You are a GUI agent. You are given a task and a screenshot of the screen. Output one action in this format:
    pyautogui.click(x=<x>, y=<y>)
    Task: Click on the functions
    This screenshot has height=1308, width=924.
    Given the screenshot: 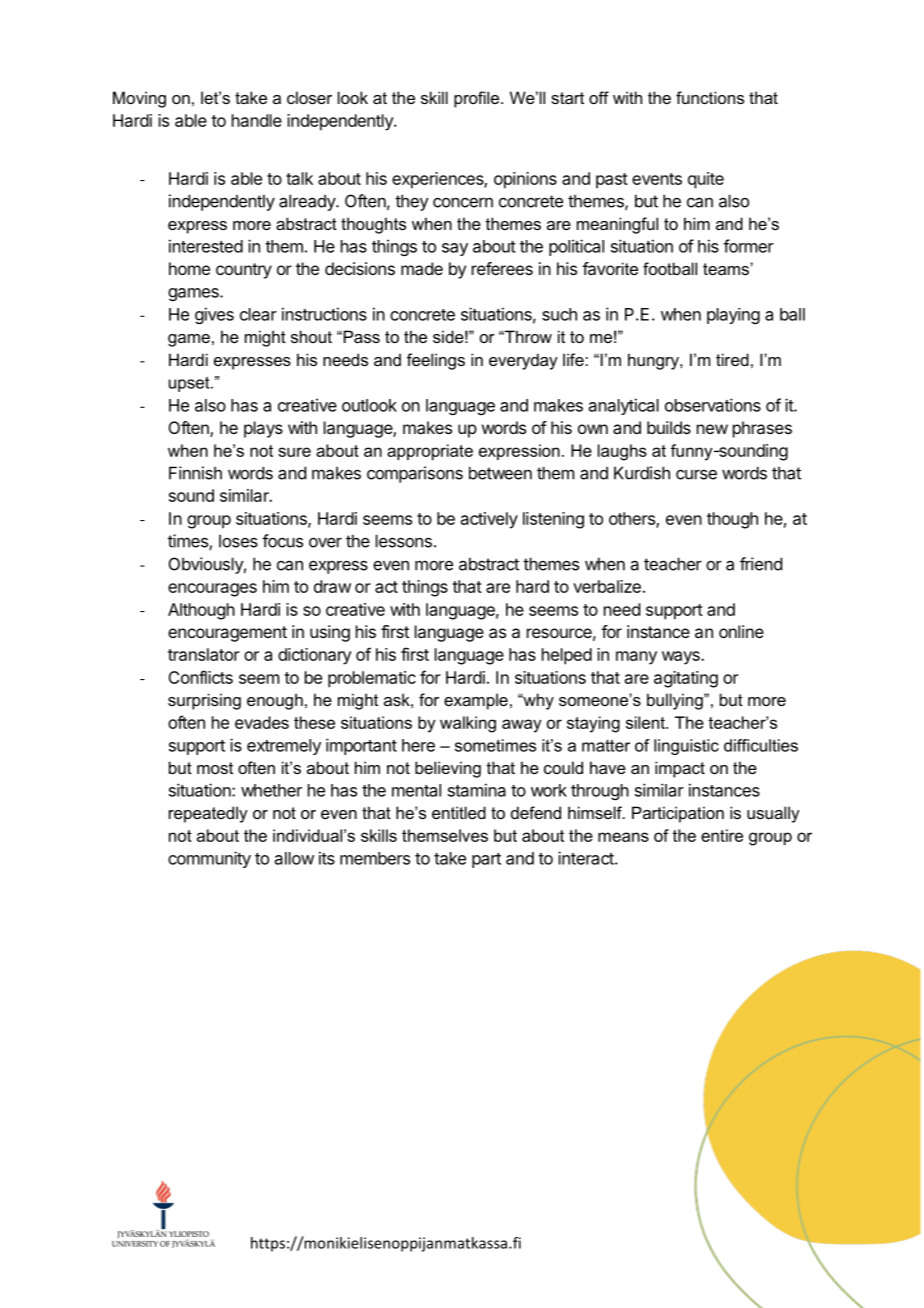 What is the action you would take?
    pyautogui.click(x=710, y=97)
